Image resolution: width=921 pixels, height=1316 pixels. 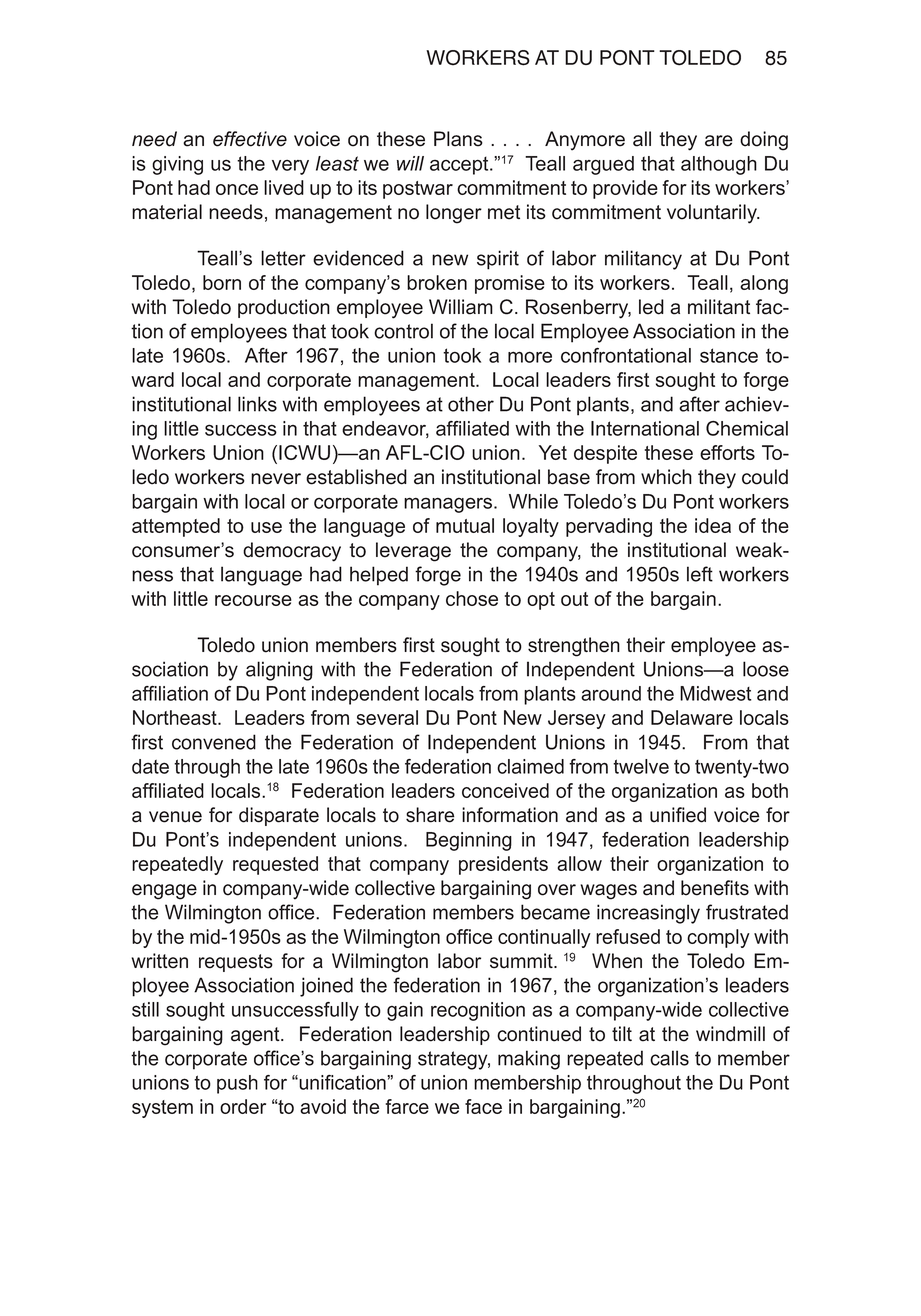 What do you see at coordinates (177, 165) in the document?
I see `giving` at bounding box center [177, 165].
